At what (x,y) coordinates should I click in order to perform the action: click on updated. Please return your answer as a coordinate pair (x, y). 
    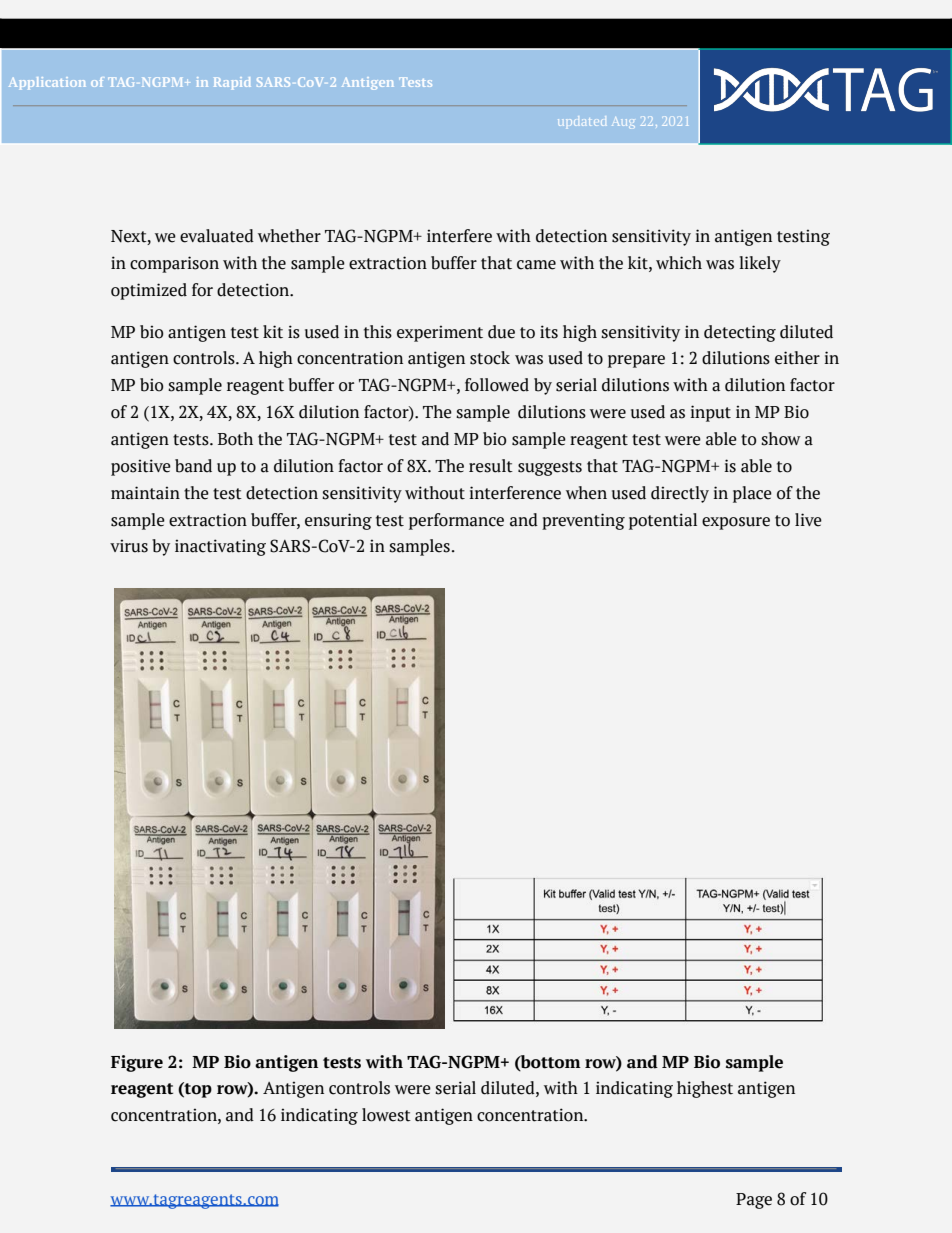
    Looking at the image, I should click on (582, 121).
